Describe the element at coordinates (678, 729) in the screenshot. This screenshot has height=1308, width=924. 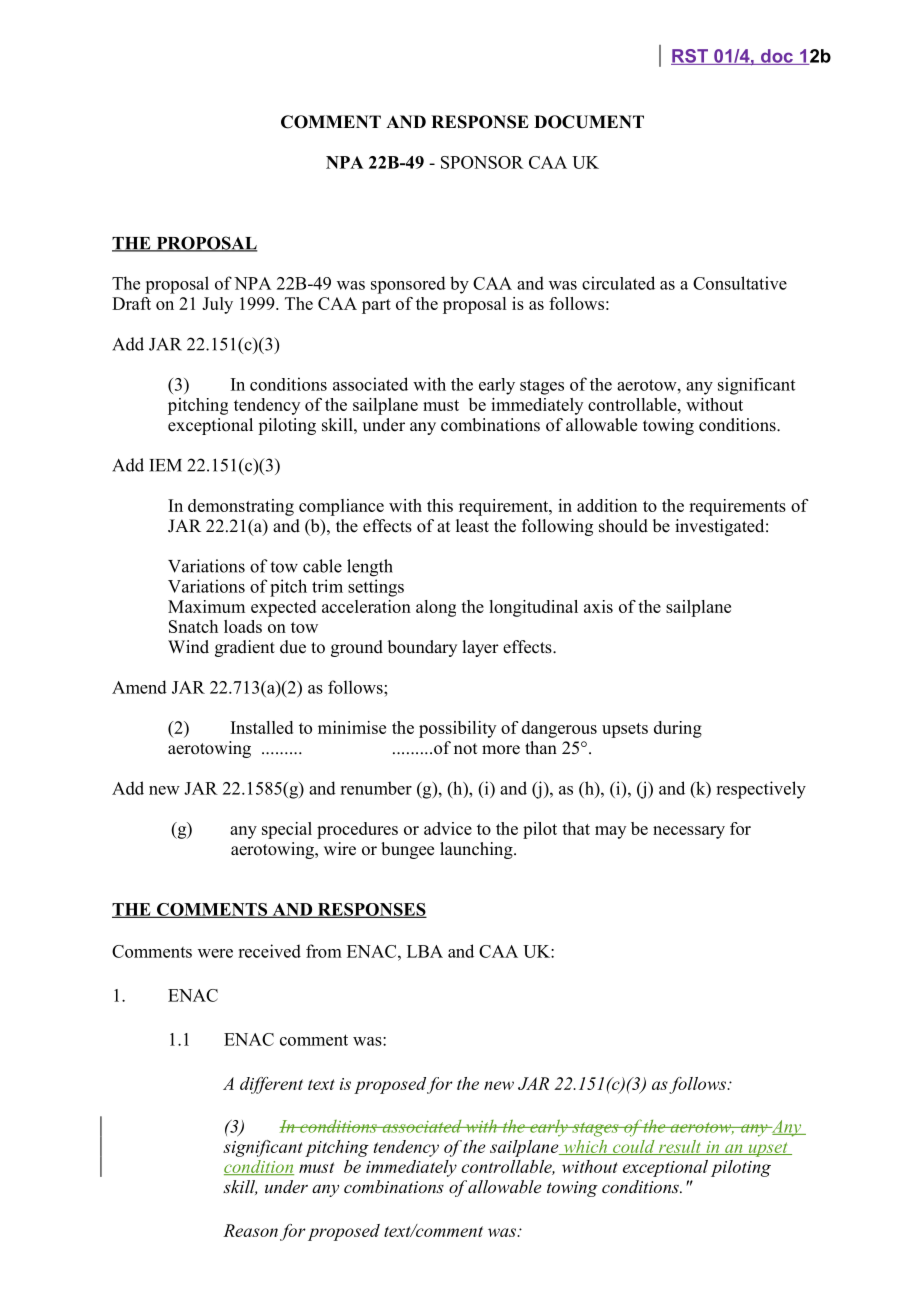
I see `during` at that location.
